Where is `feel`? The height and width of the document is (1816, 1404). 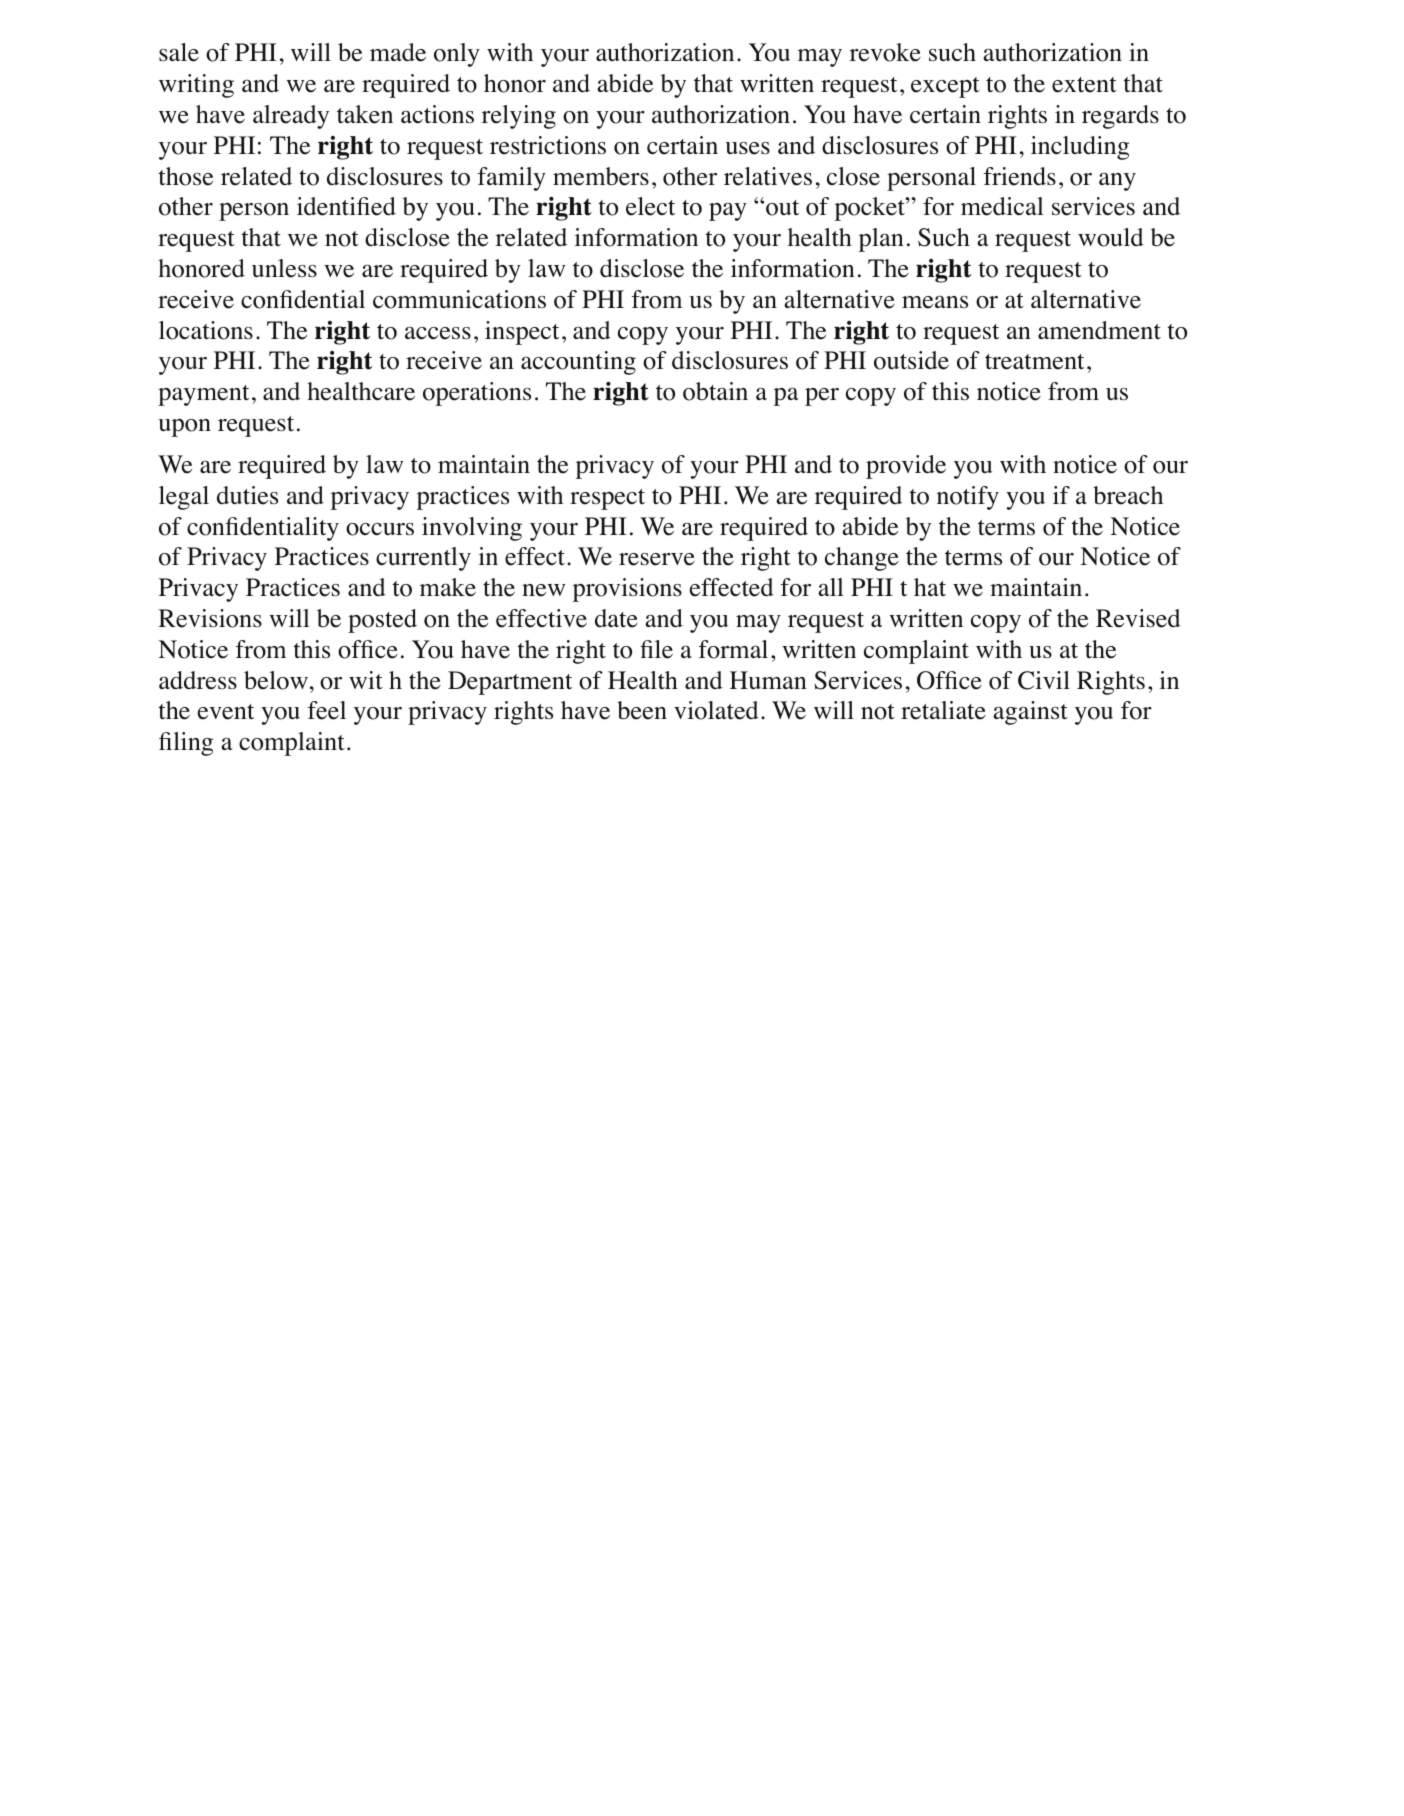
feel is located at coordinates (327, 710).
